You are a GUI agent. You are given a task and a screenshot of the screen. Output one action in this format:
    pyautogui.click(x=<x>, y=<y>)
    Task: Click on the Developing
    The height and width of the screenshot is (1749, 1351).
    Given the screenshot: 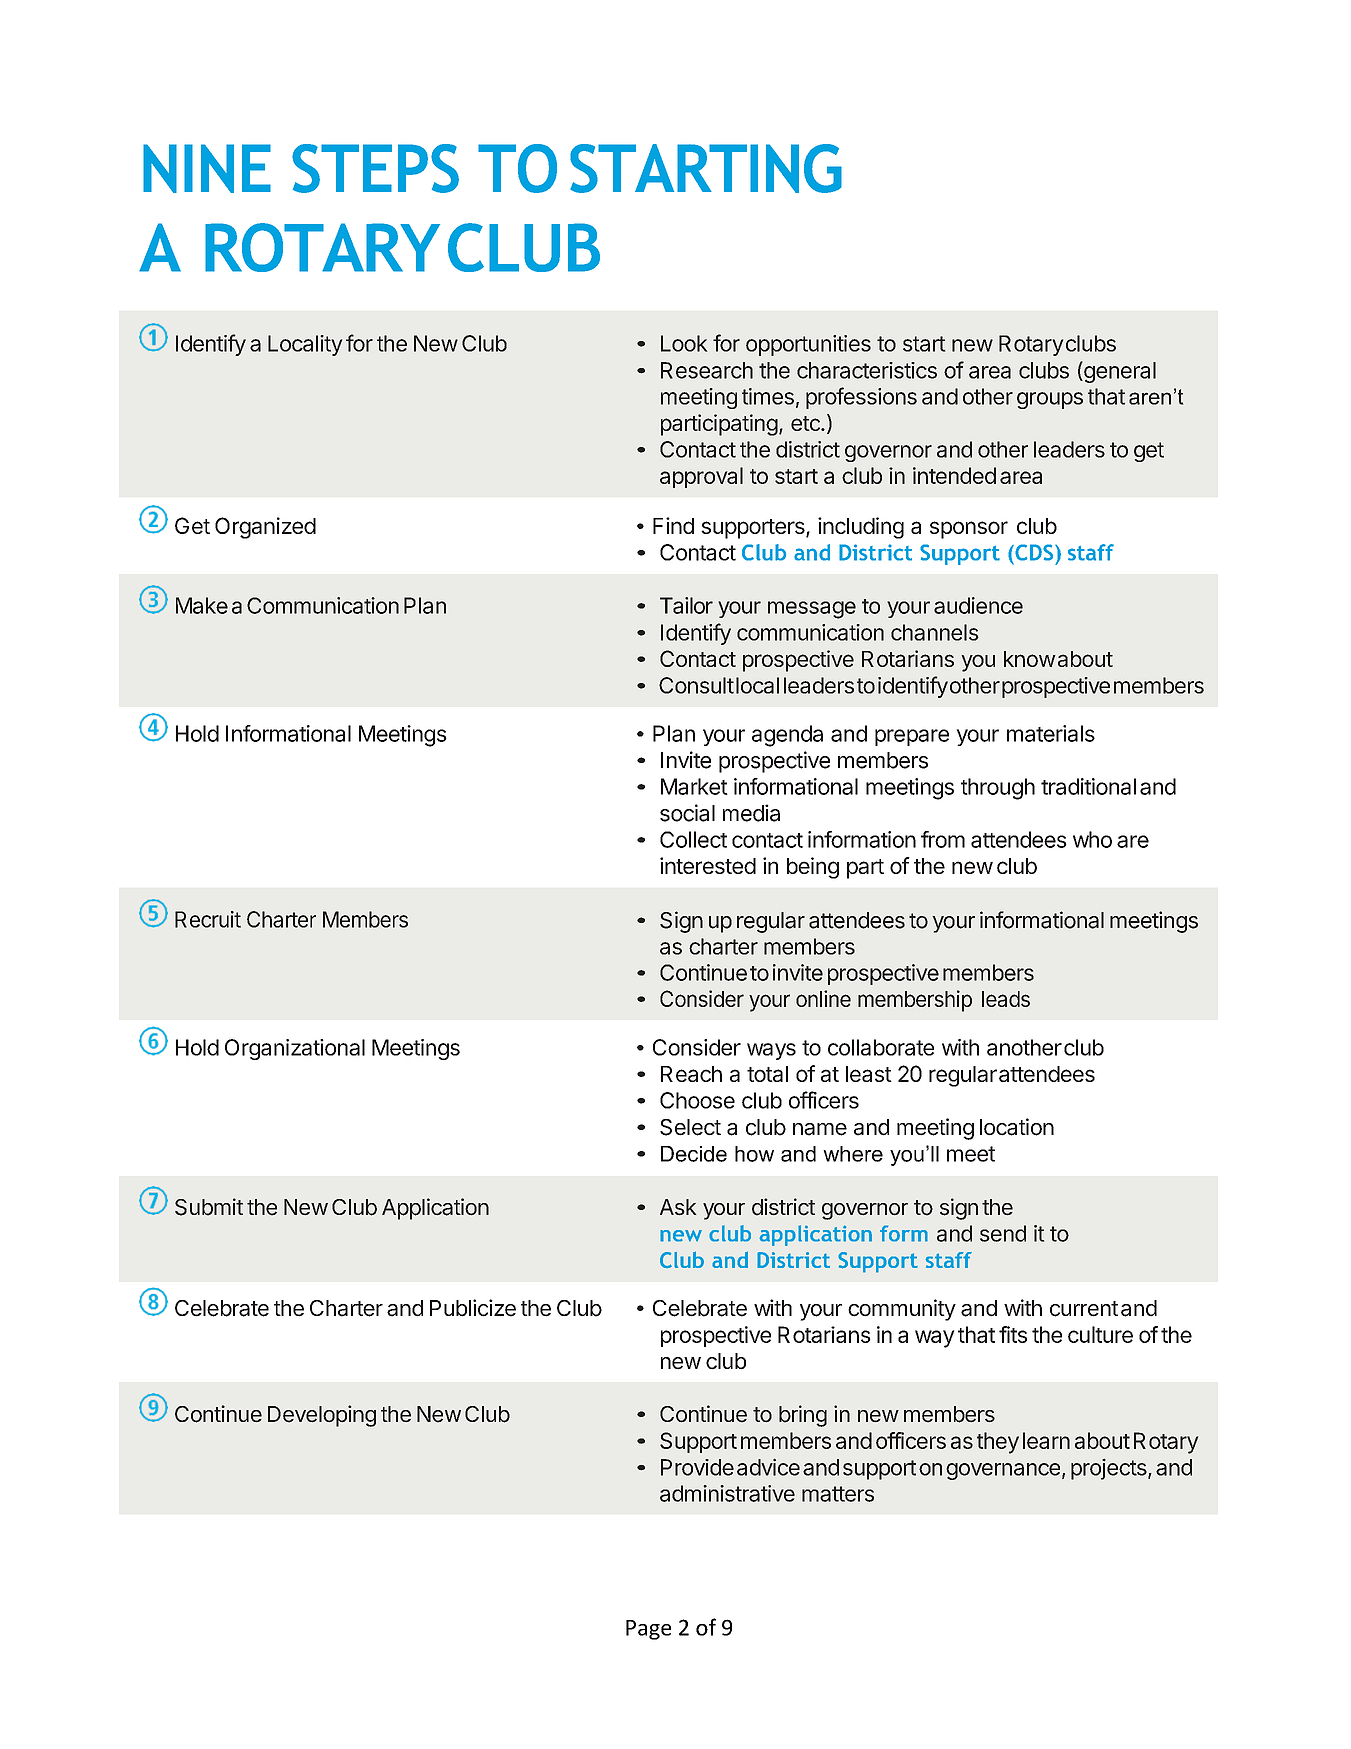 What is the action you would take?
    pyautogui.click(x=322, y=1416)
